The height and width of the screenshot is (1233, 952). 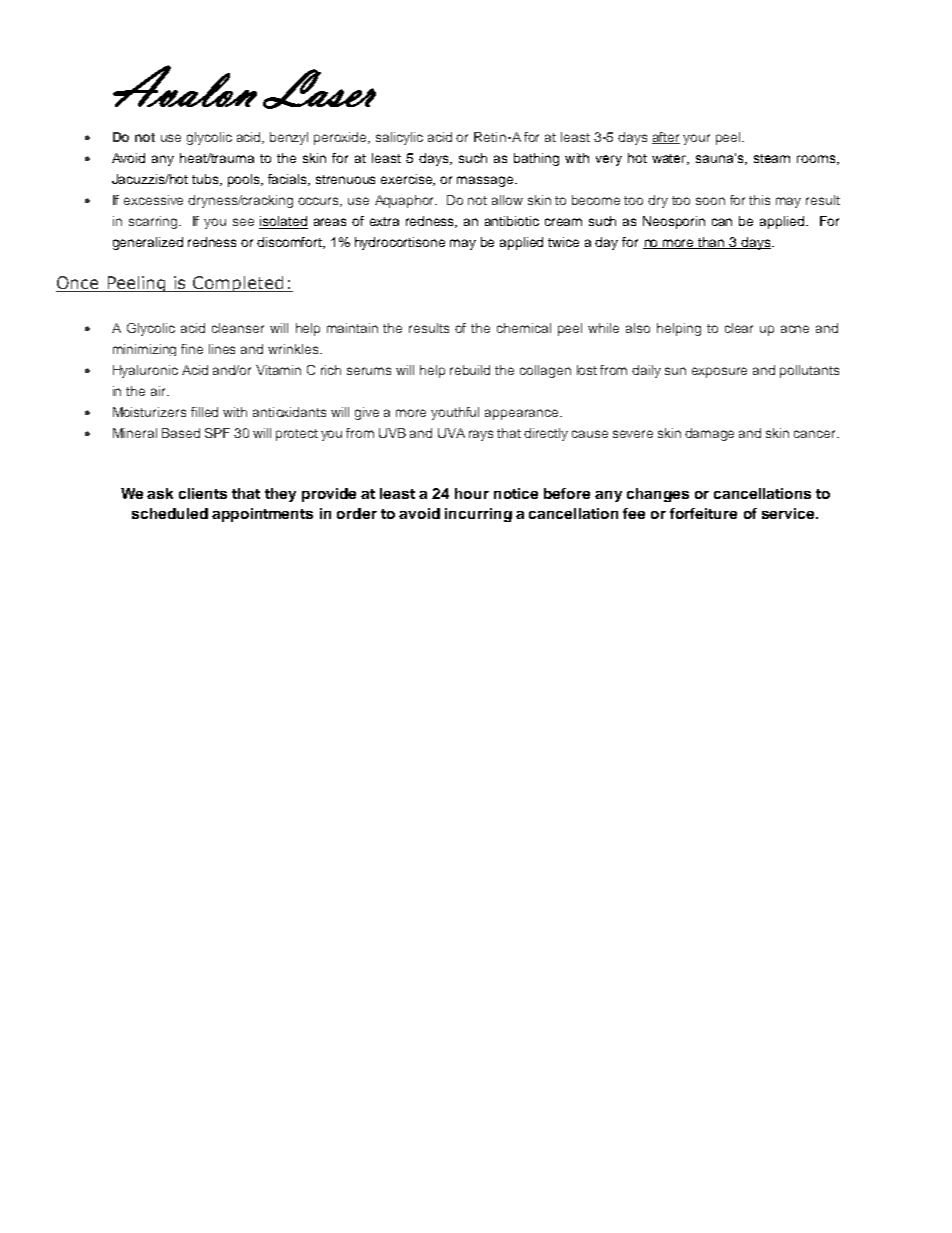 What do you see at coordinates (185, 86) in the screenshot?
I see `Avalon` at bounding box center [185, 86].
